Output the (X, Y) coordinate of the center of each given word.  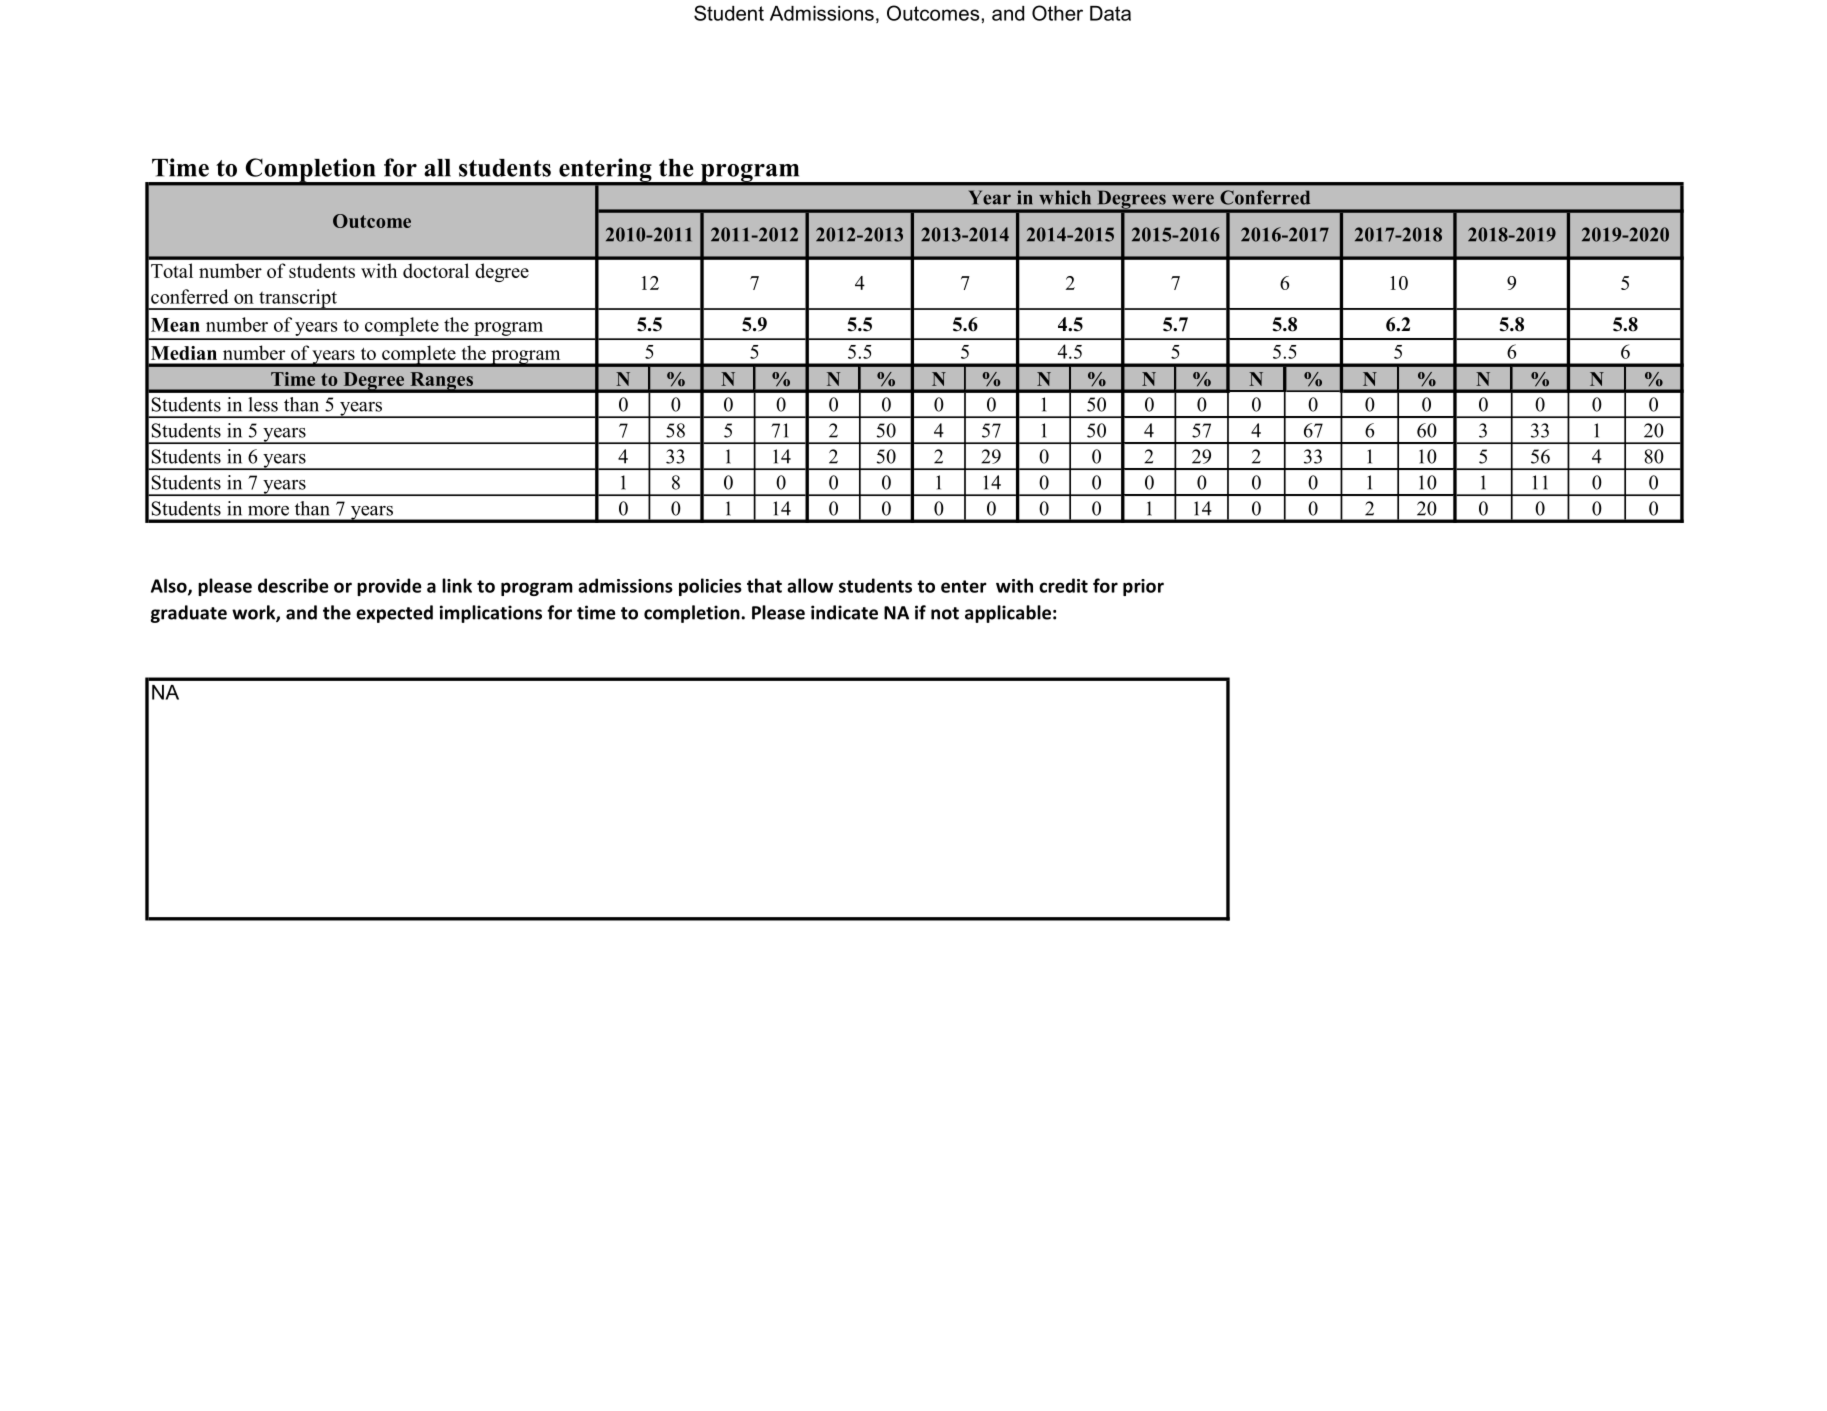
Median (184, 353)
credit (1063, 585)
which (1065, 197)
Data (1110, 13)
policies (710, 587)
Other (1057, 13)
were (1193, 199)
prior (1143, 587)
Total (172, 270)
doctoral (436, 270)
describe (293, 585)
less (263, 404)
